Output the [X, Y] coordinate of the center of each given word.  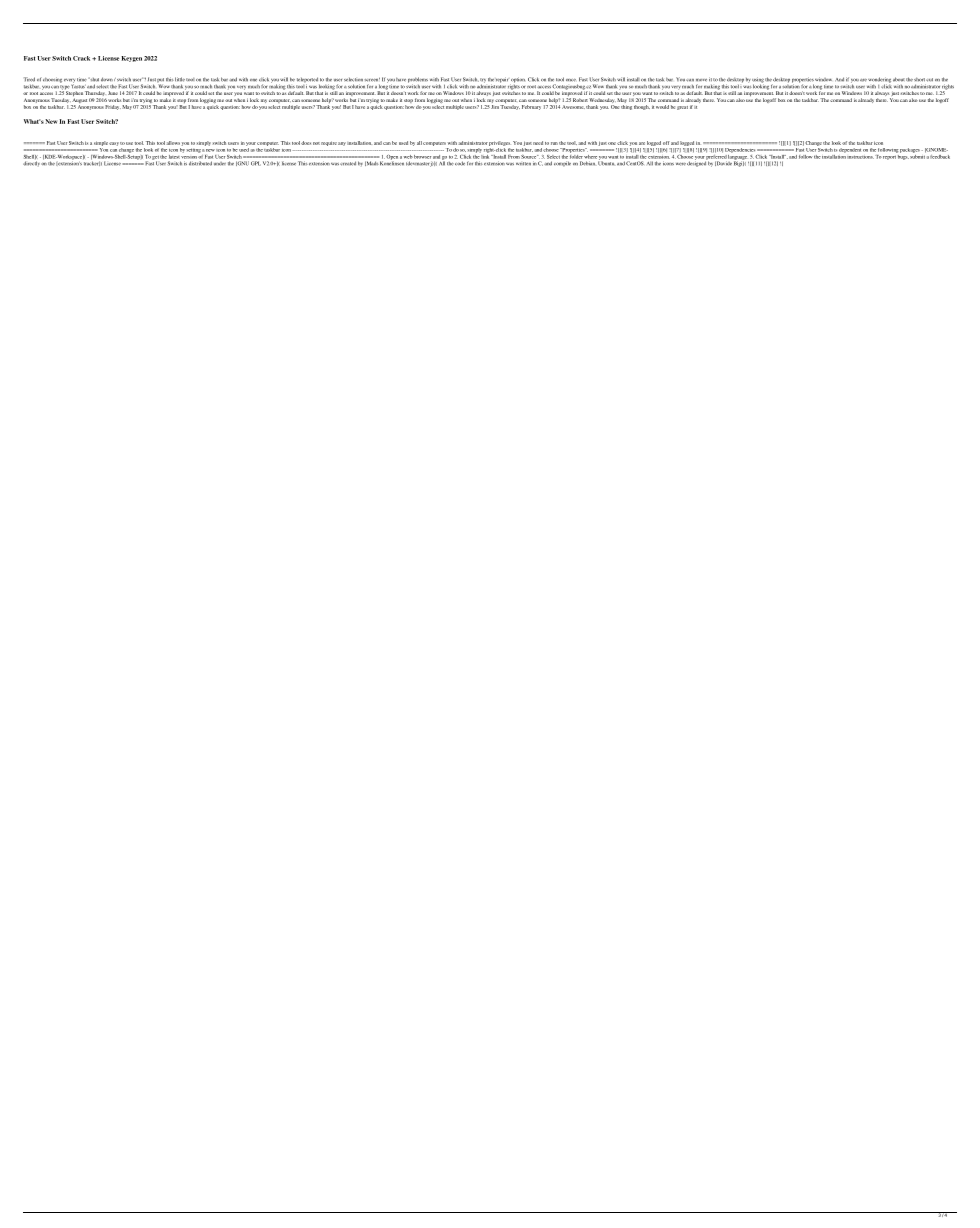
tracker [92, 162]
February [531, 107]
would [662, 107]
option [517, 81]
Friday [113, 107]
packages [910, 150]
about [899, 79]
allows [173, 143]
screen [372, 79]
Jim [495, 107]
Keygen [131, 59]
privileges [499, 143]
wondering [879, 81]
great [682, 108]
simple [101, 143]
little [180, 79]
